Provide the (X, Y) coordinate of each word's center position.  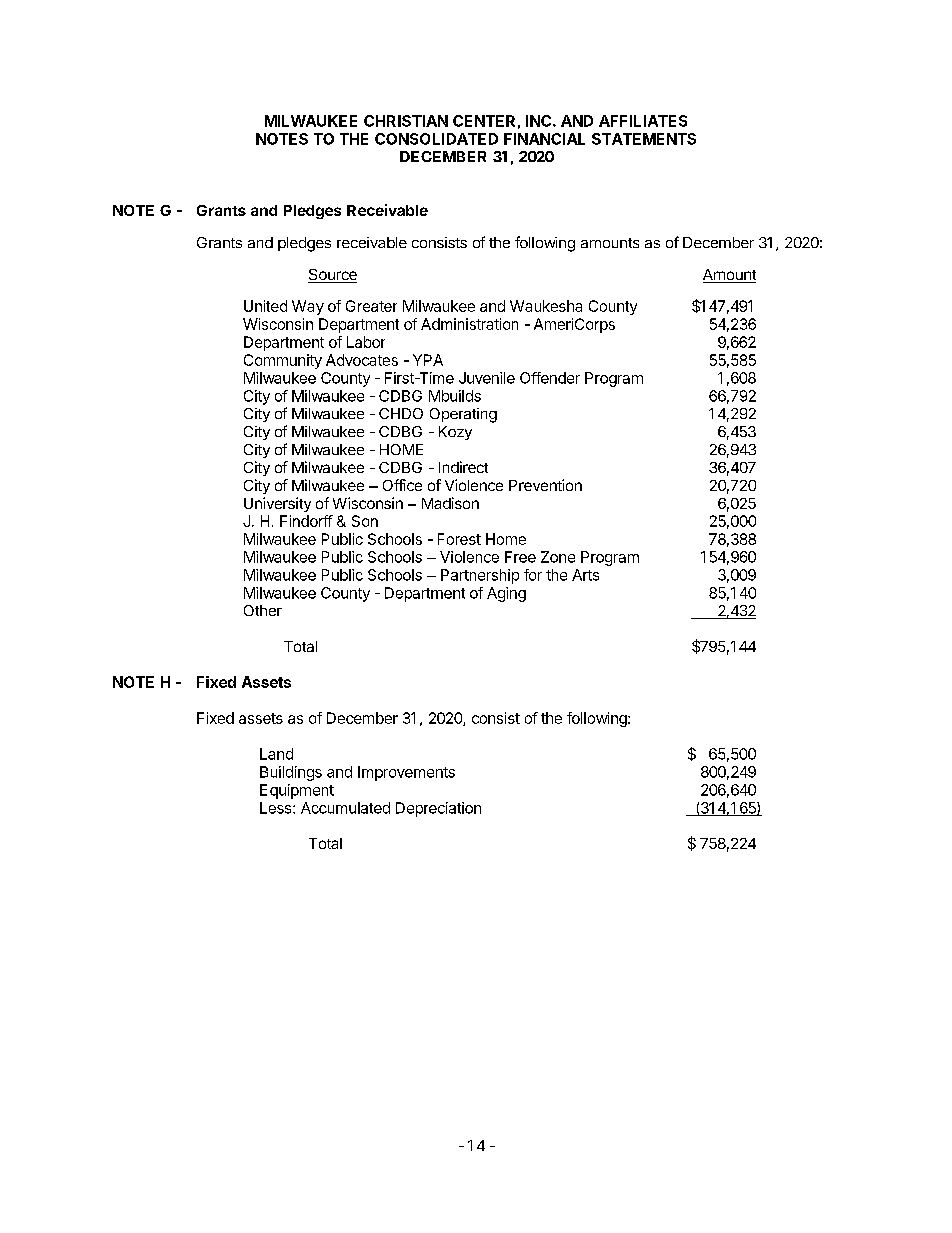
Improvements (406, 773)
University (277, 504)
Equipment (297, 791)
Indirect (463, 467)
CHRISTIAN (406, 121)
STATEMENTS (644, 139)
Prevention (545, 485)
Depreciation (438, 809)
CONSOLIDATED (436, 139)
